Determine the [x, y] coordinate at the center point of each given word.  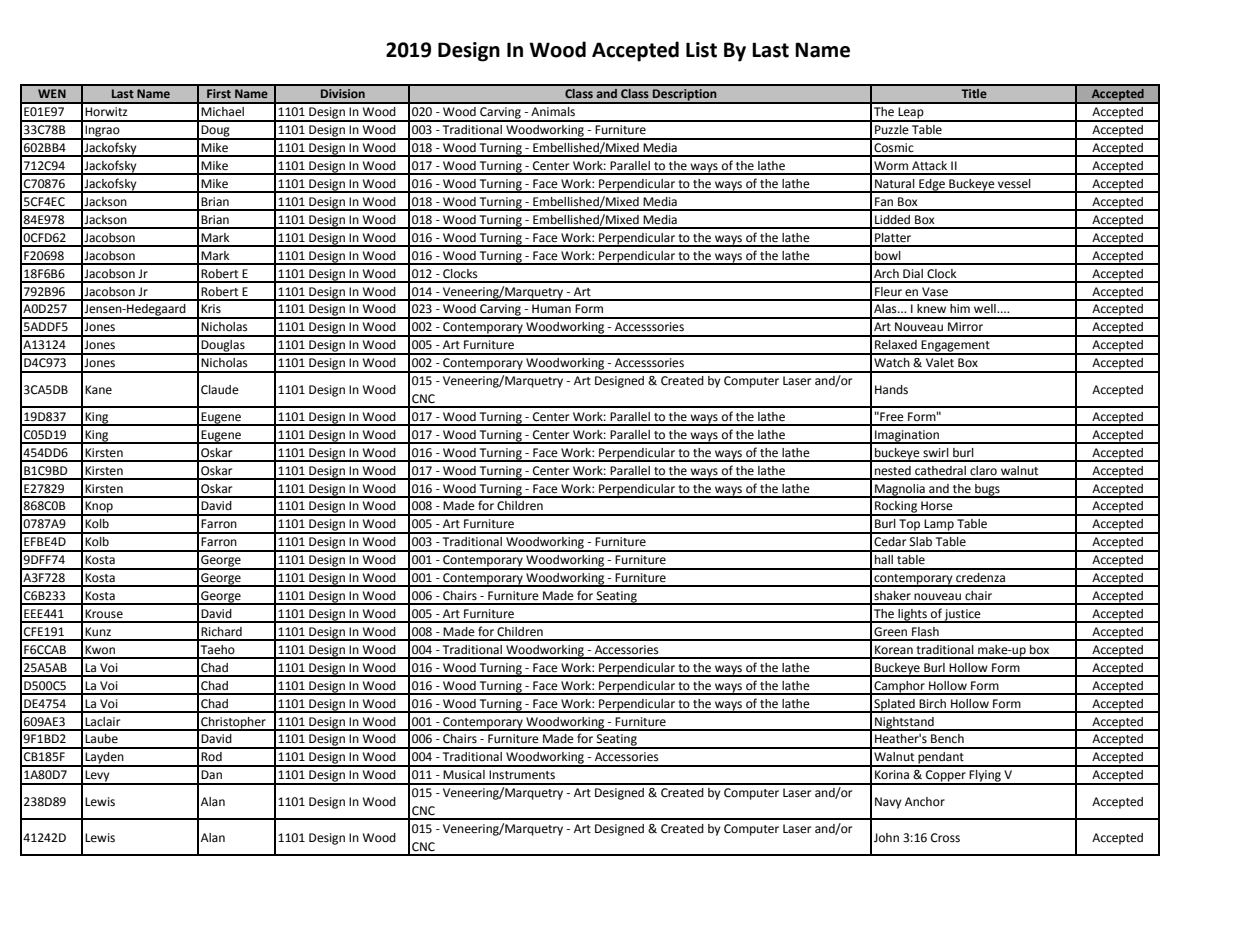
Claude [220, 390]
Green [890, 632]
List [701, 50]
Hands [891, 390]
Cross [945, 838]
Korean [894, 650]
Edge [932, 186]
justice [963, 616]
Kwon [100, 650]
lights [912, 616]
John [886, 838]
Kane [98, 389]
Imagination [907, 437]
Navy [888, 803]
